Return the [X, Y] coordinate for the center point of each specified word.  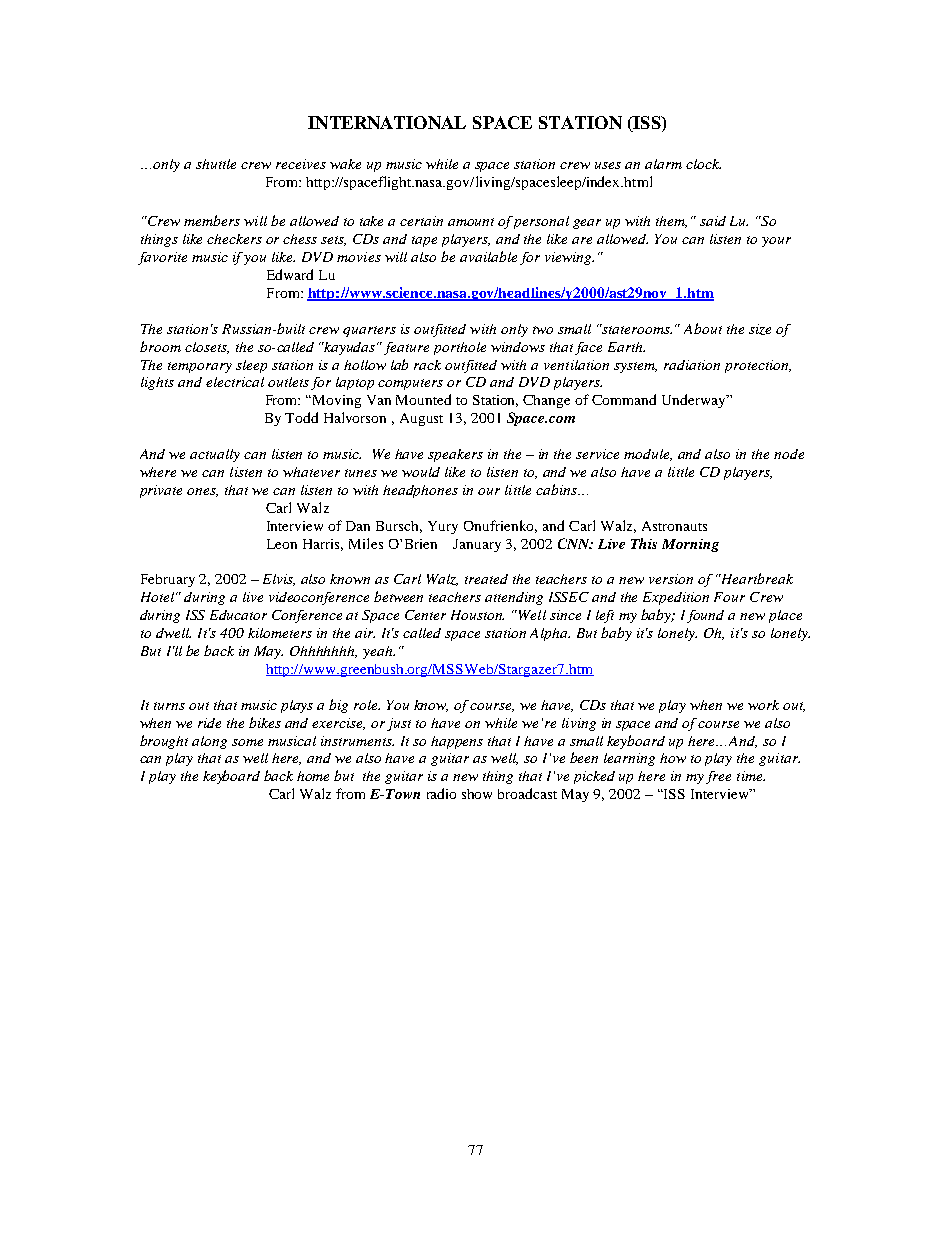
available [488, 256]
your [776, 242]
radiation [692, 365]
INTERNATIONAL [387, 122]
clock [703, 164]
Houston [477, 615]
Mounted [423, 399]
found [705, 616]
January [477, 545]
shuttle [216, 164]
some [247, 742]
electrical [235, 382]
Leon [282, 544]
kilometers [280, 633]
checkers [234, 239]
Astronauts [674, 526]
